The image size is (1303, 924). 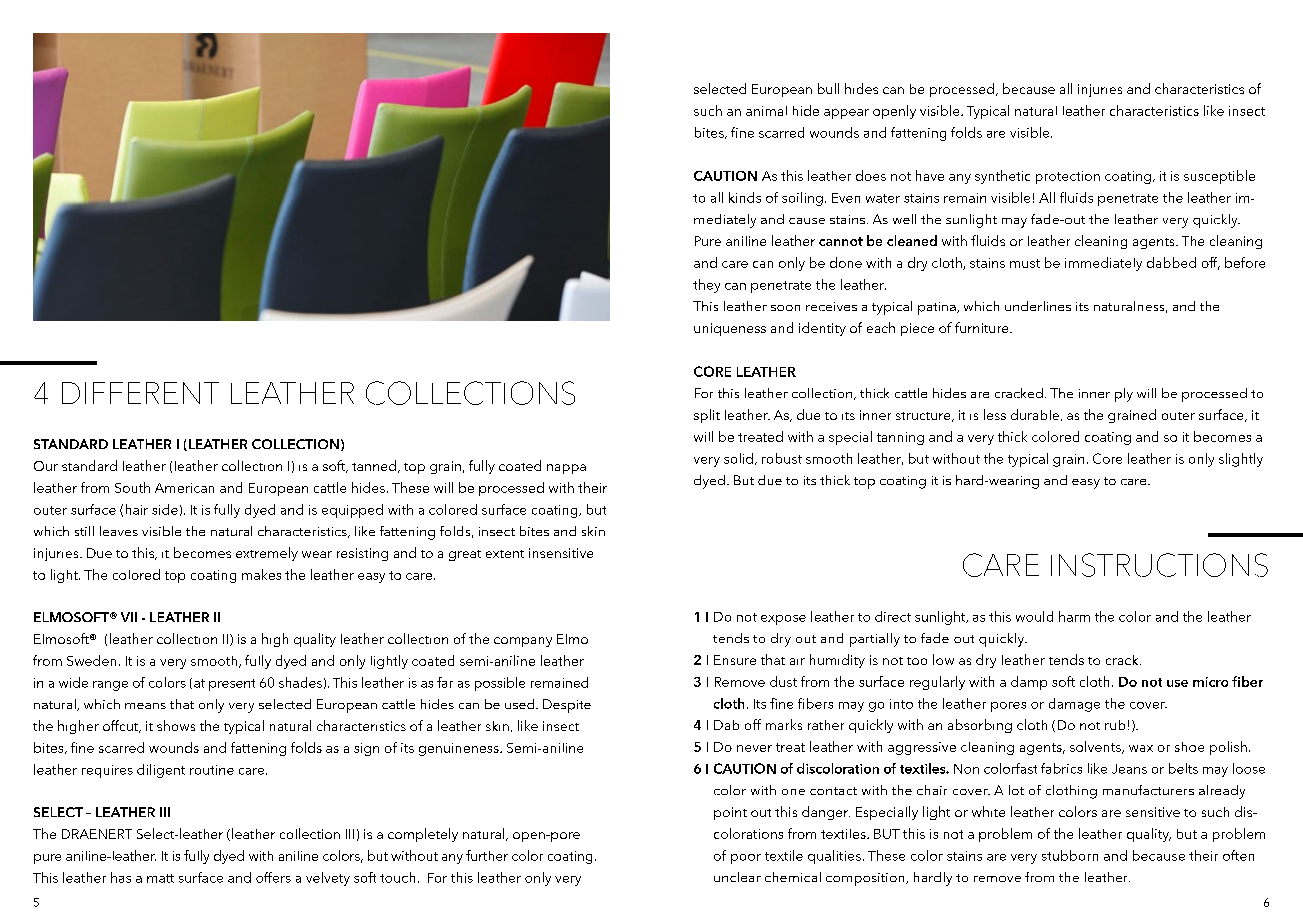 What do you see at coordinates (746, 859) in the image?
I see `poor` at bounding box center [746, 859].
